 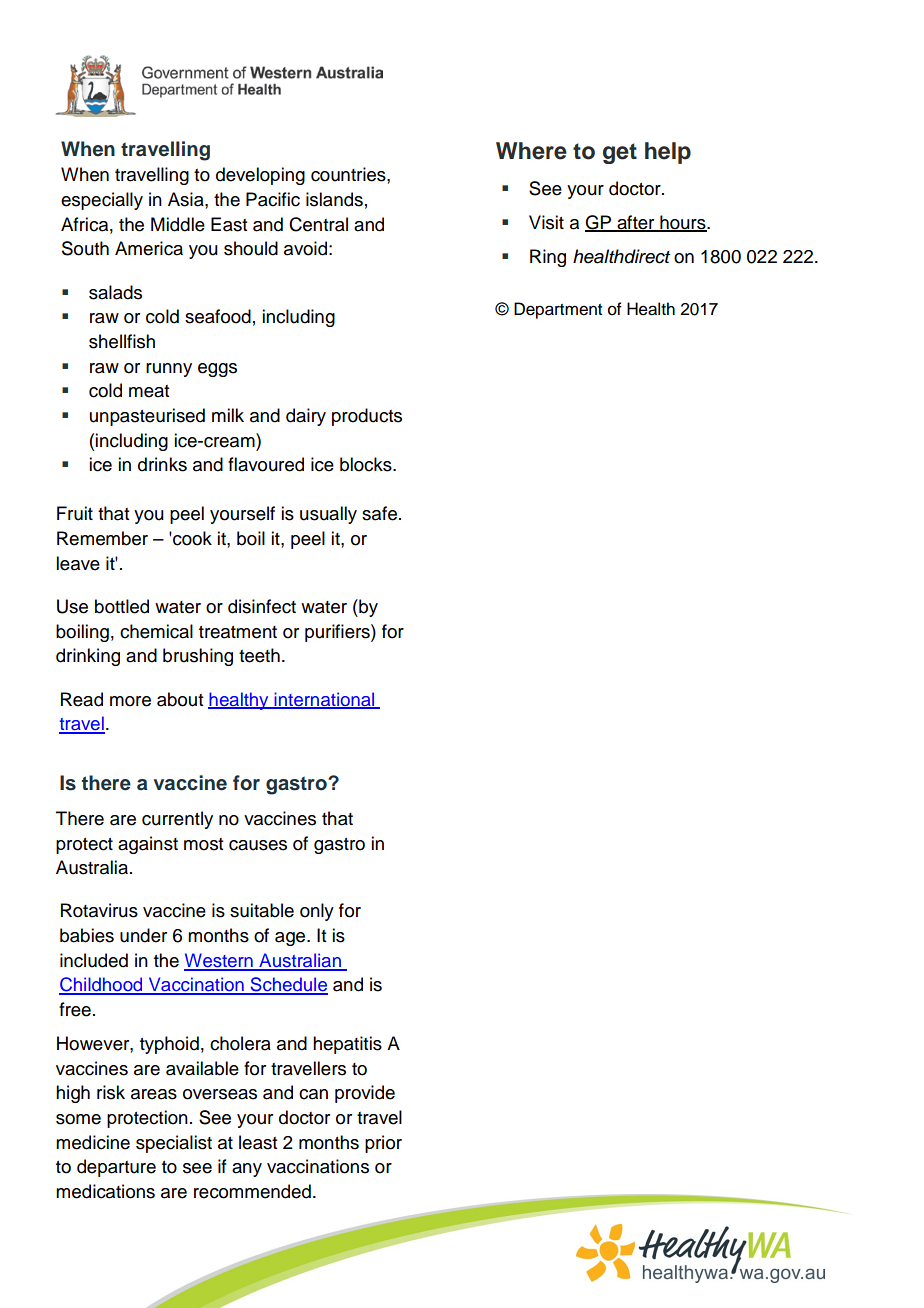 I want to click on prior, so click(x=383, y=1144).
